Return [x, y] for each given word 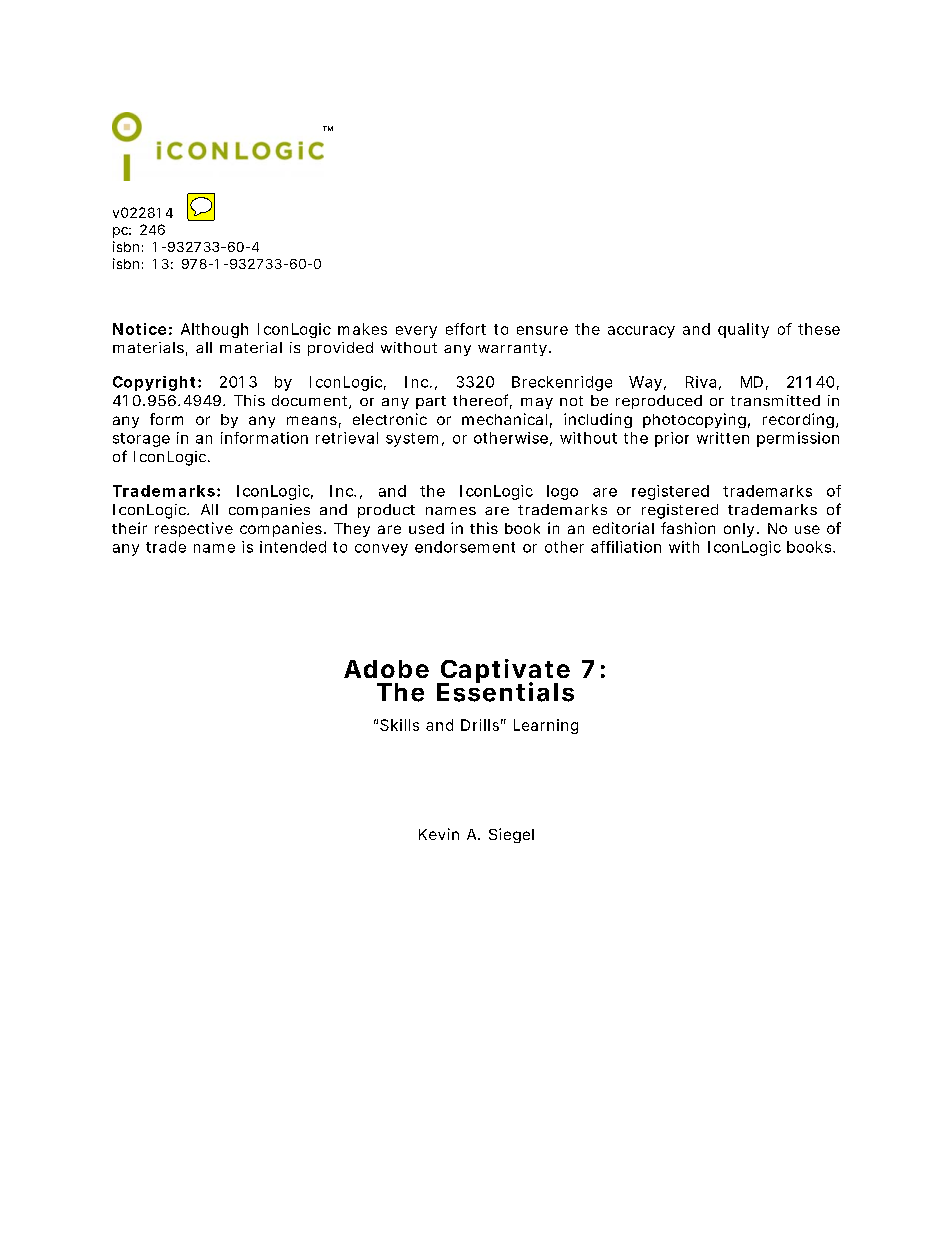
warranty [512, 349]
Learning [546, 726]
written [723, 438]
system [412, 440]
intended [293, 547]
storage [141, 440]
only [739, 530]
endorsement [465, 547]
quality [743, 330]
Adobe [386, 669]
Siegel [511, 835]
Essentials [505, 691]
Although [214, 330]
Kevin [439, 834]
